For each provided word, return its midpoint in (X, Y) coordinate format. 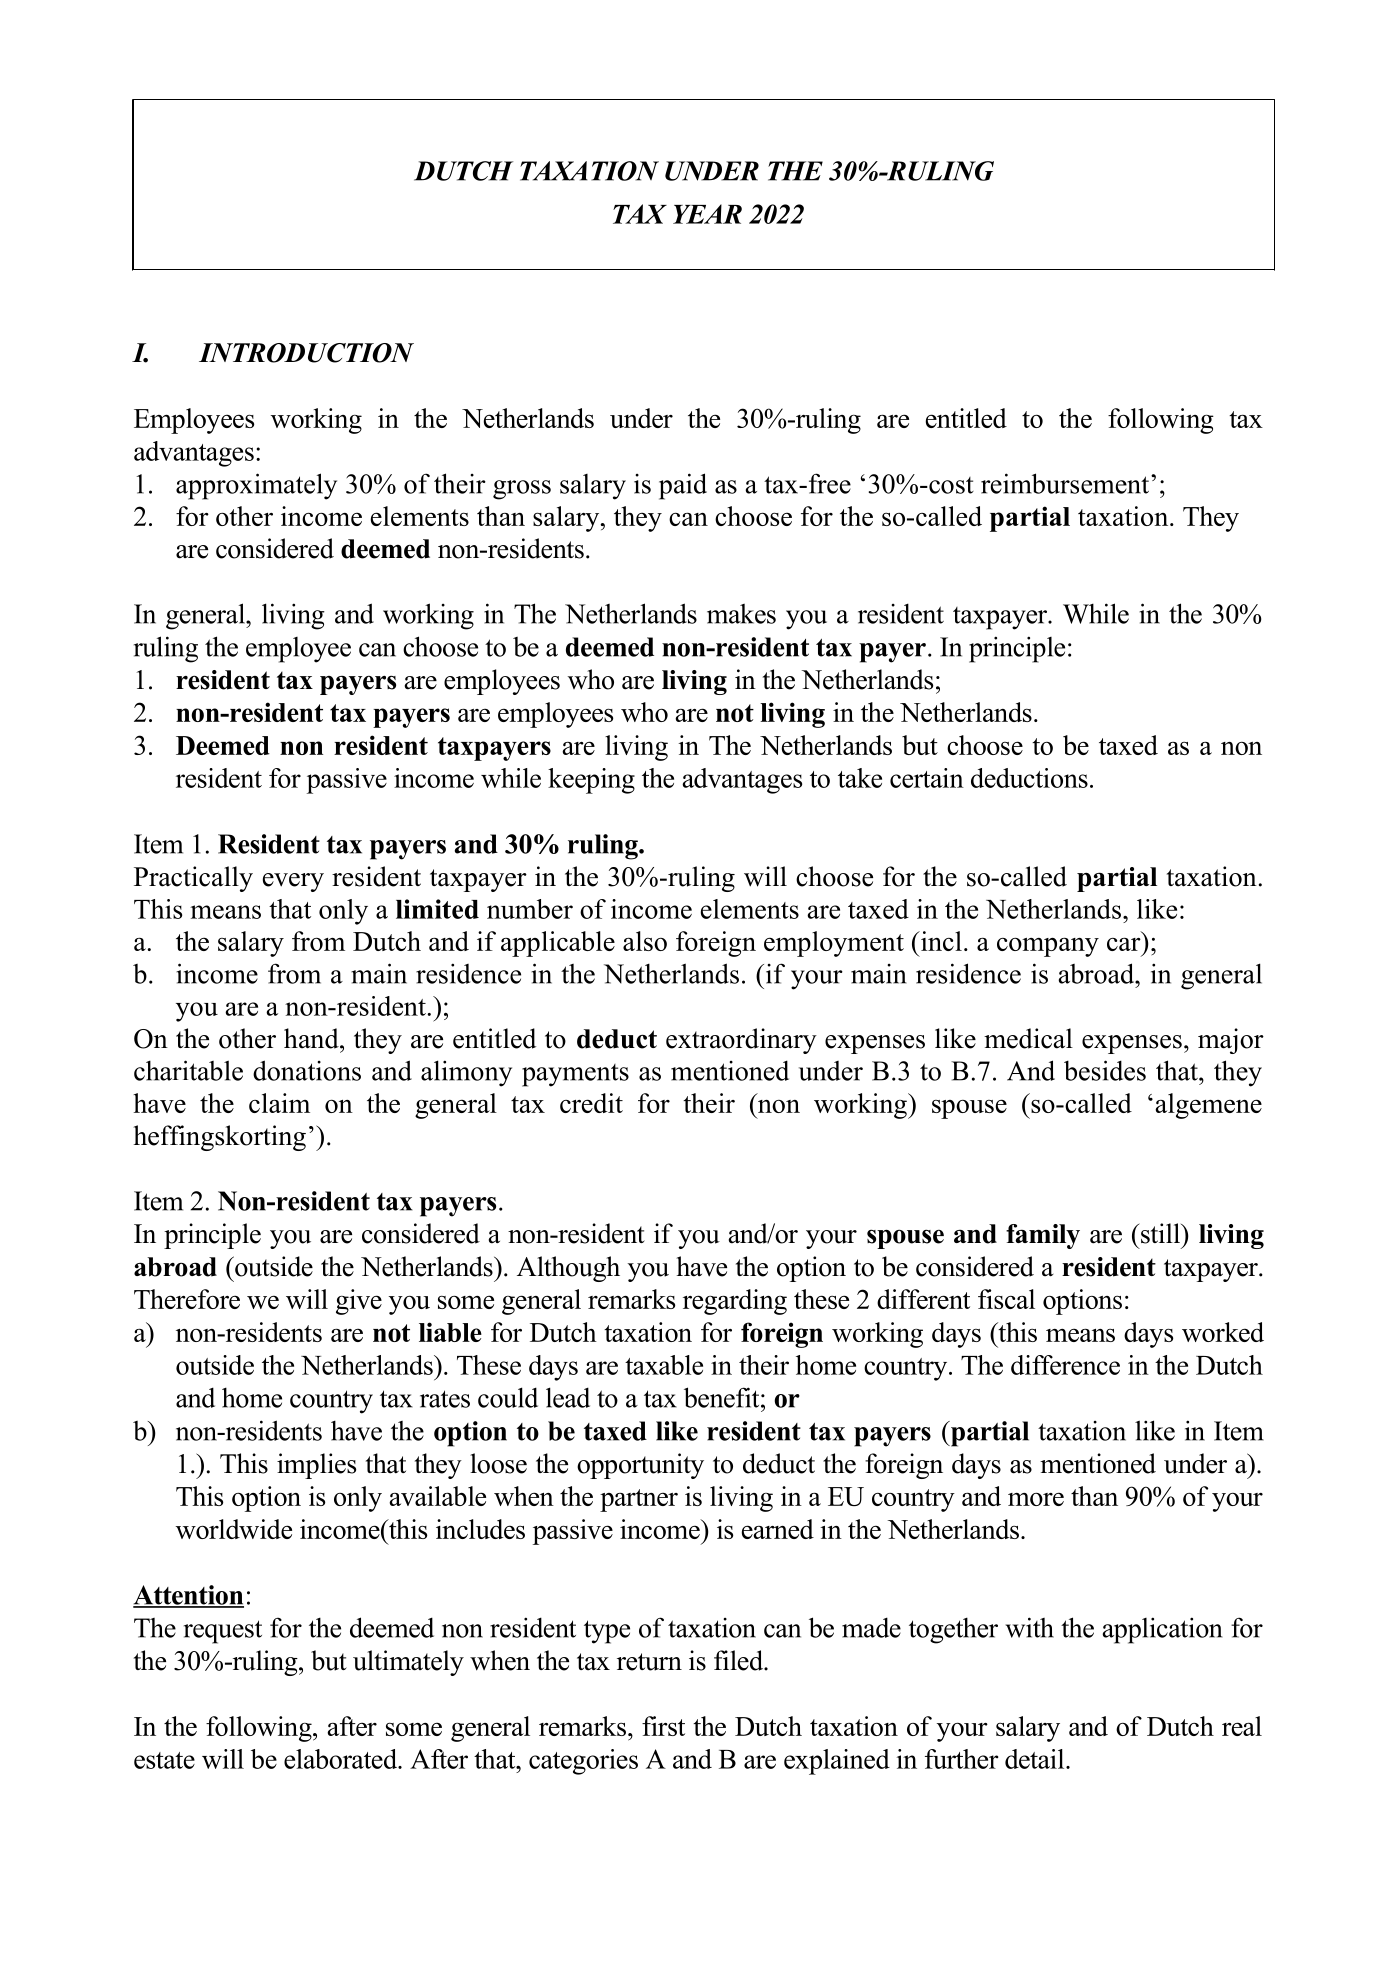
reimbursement (1066, 483)
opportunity (640, 1466)
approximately (256, 486)
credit (591, 1103)
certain (927, 778)
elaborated (342, 1759)
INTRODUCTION (306, 353)
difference (1065, 1365)
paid (683, 486)
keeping (591, 781)
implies (316, 1466)
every (293, 882)
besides (1105, 1070)
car (1124, 944)
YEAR (707, 214)
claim (279, 1103)
